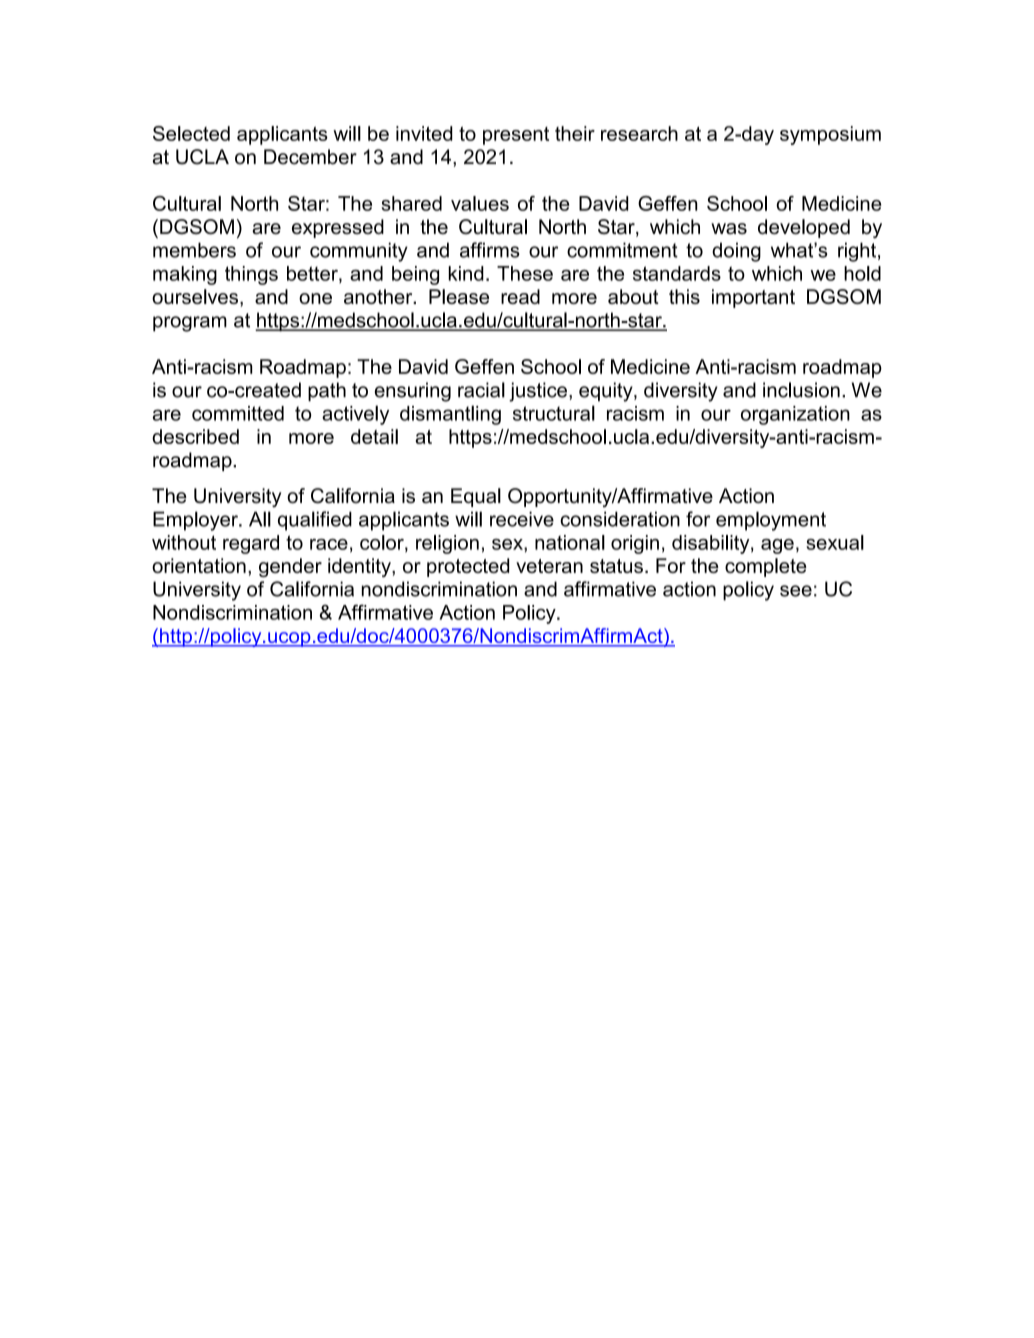  I want to click on symposium, so click(830, 135).
